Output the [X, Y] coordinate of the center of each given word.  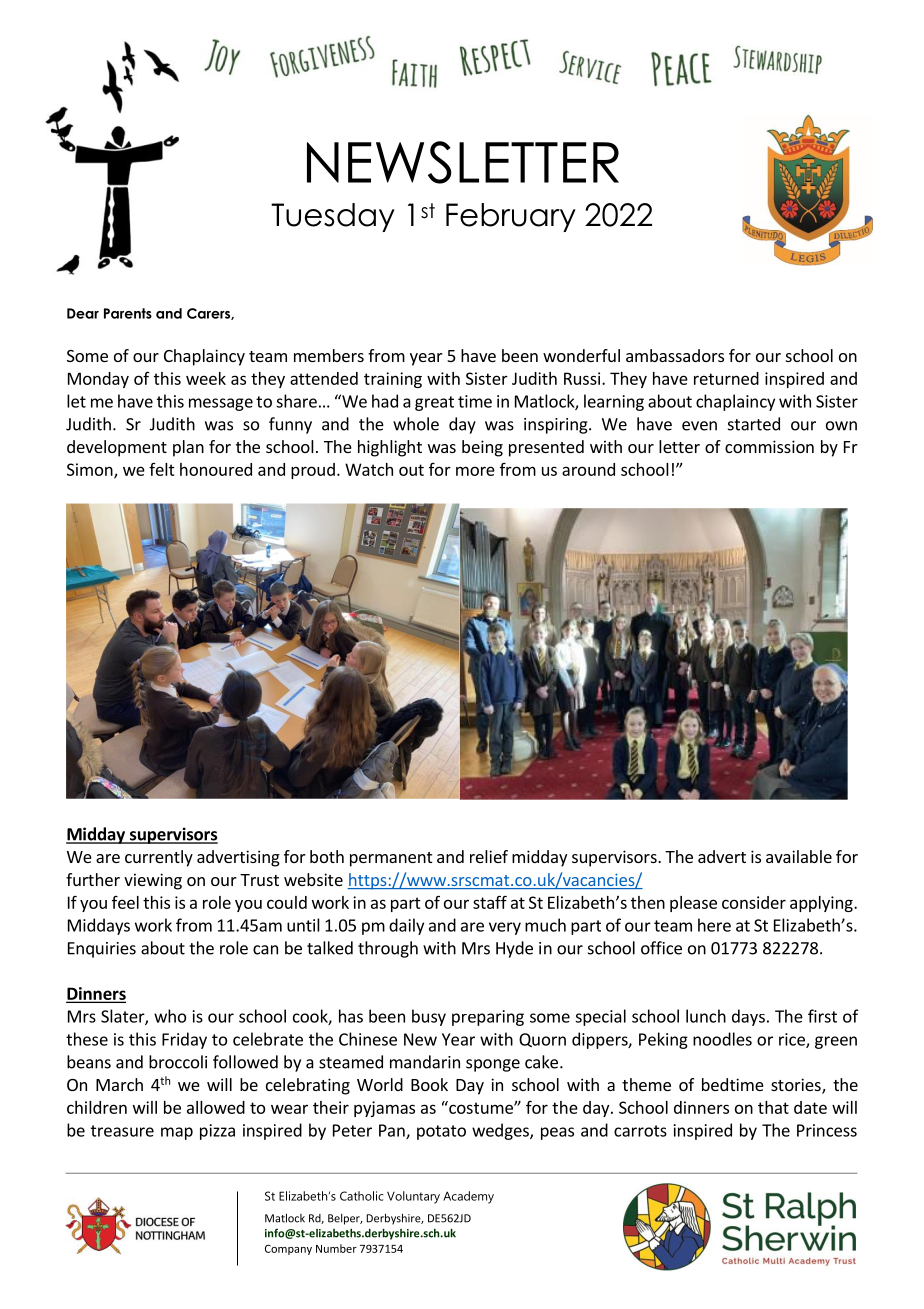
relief [489, 856]
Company [288, 1249]
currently [159, 858]
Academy [468, 1197]
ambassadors [675, 355]
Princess [827, 1130]
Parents [128, 313]
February [511, 217]
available [799, 856]
